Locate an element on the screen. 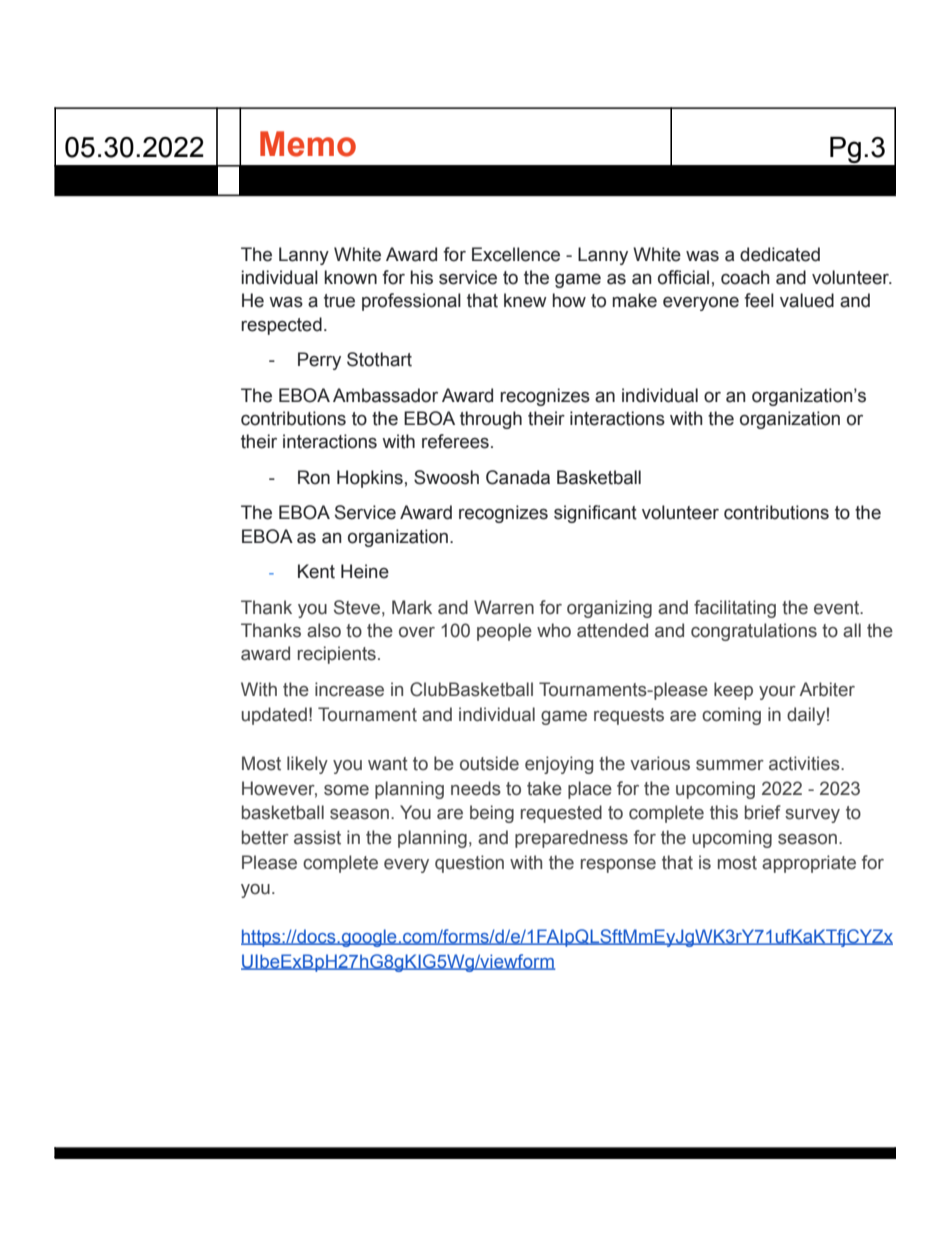 The image size is (952, 1233). Excellence is located at coordinates (516, 254).
